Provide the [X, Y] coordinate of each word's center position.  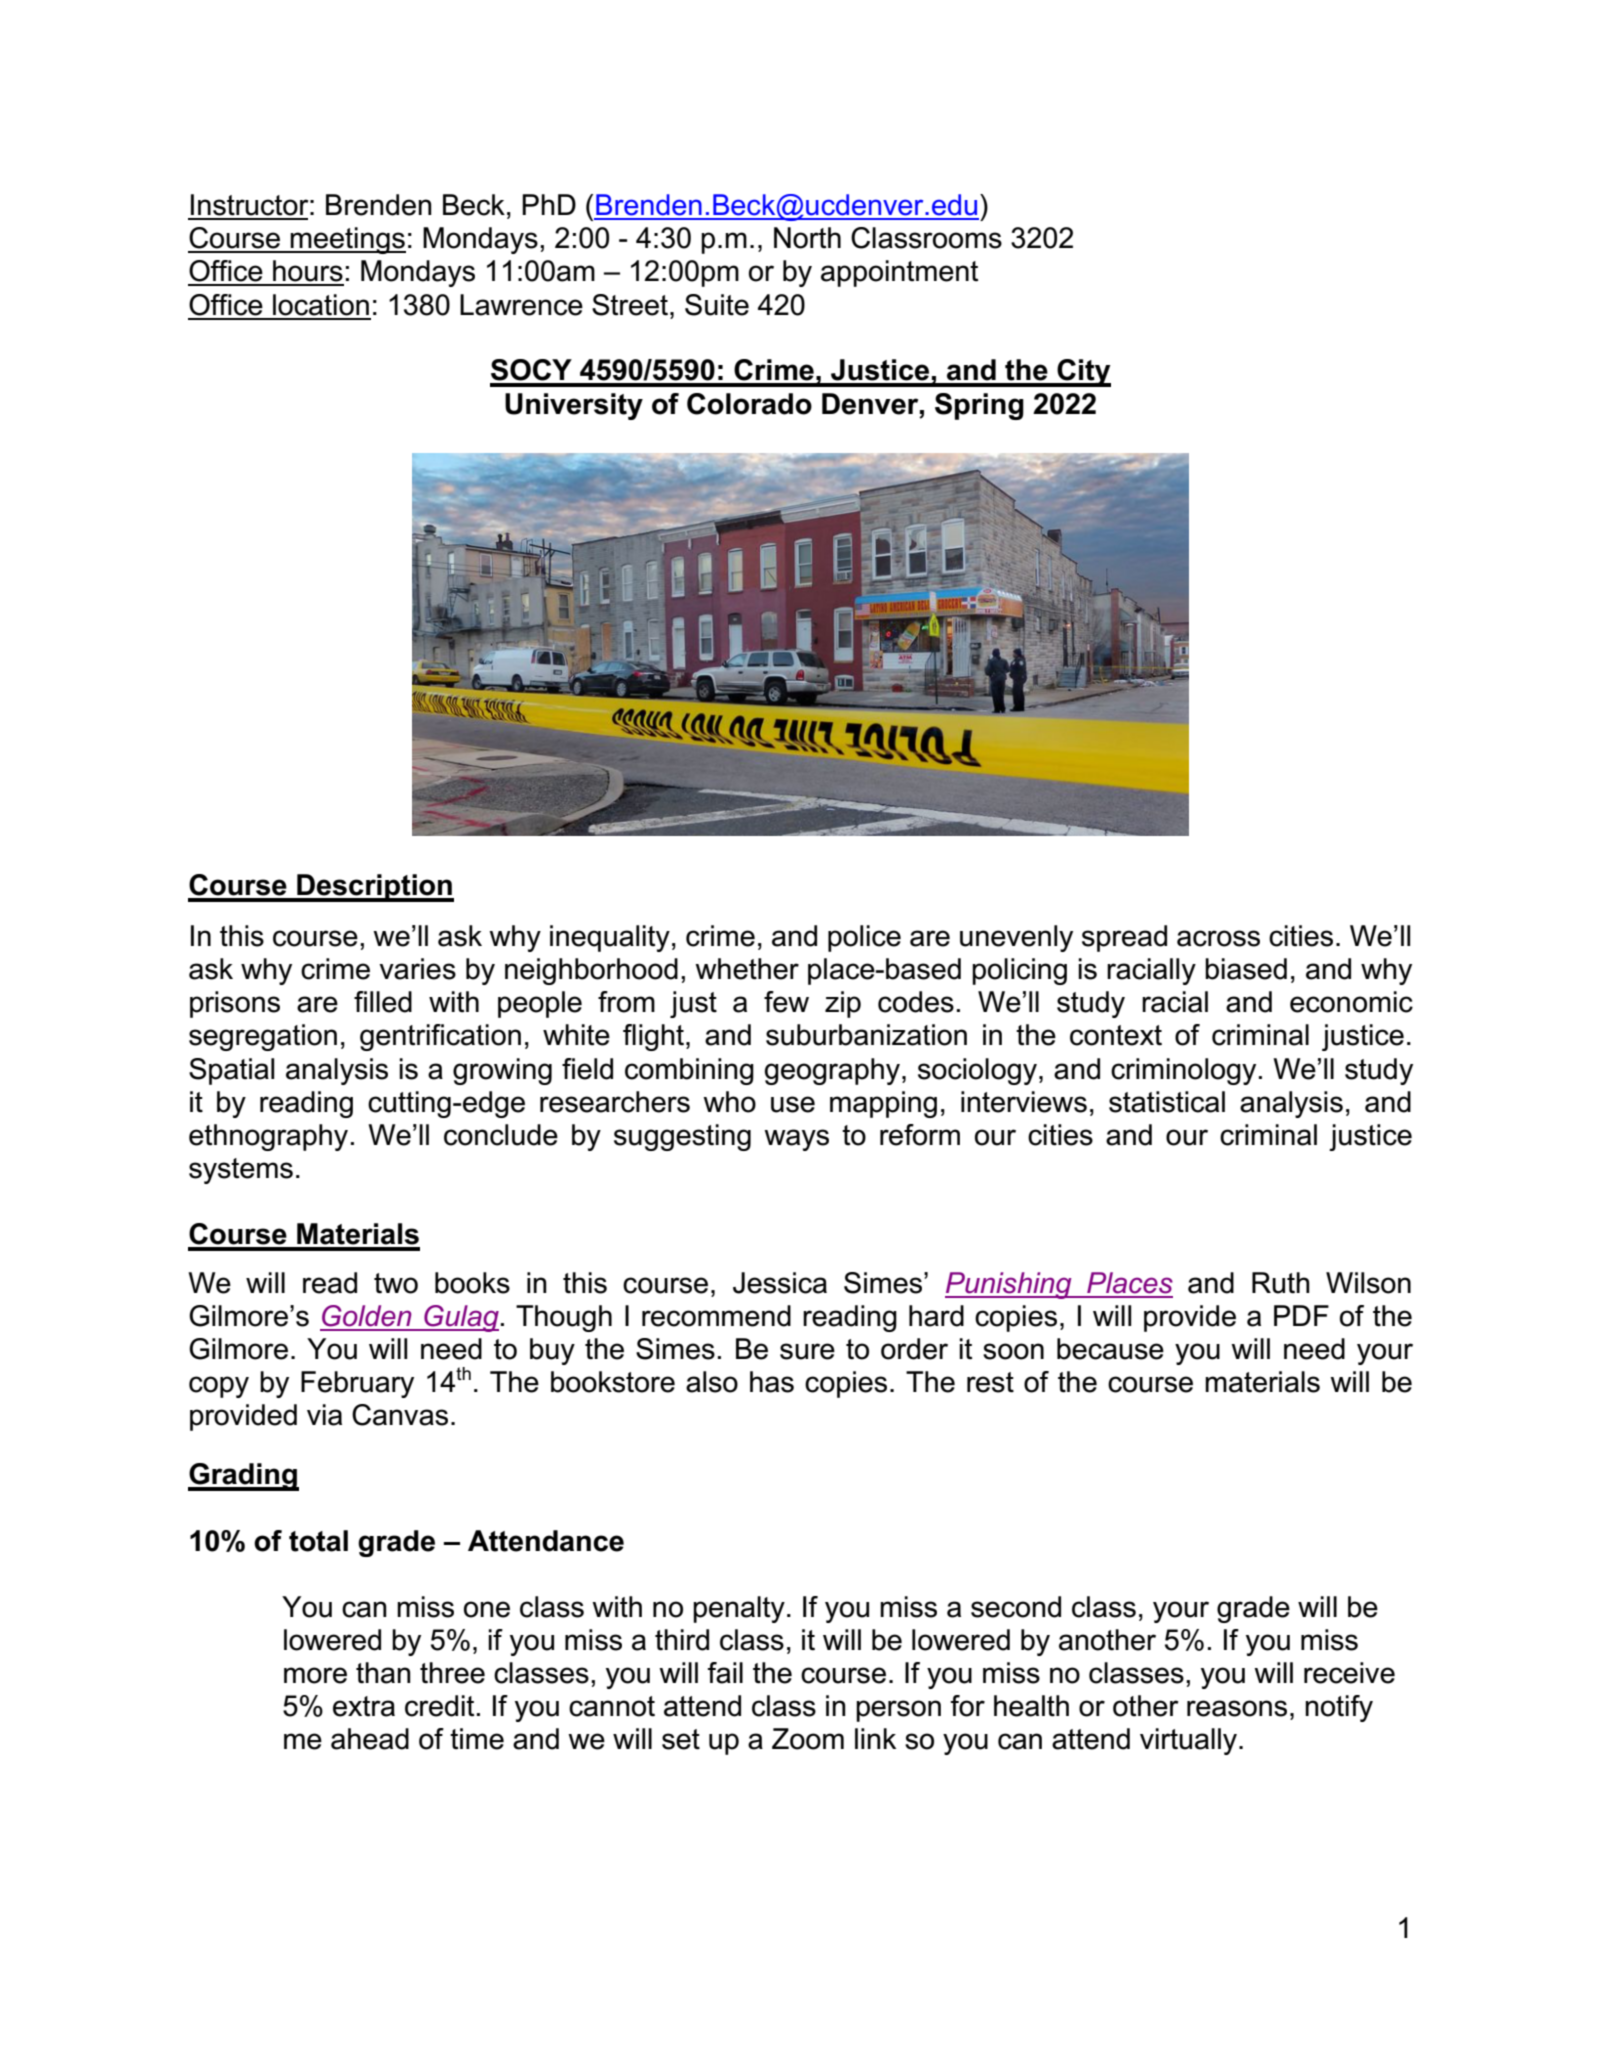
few [786, 1002]
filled [383, 1002]
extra [364, 1706]
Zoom [808, 1739]
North [807, 238]
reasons [1237, 1708]
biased [1246, 969]
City [1083, 373]
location [321, 305]
